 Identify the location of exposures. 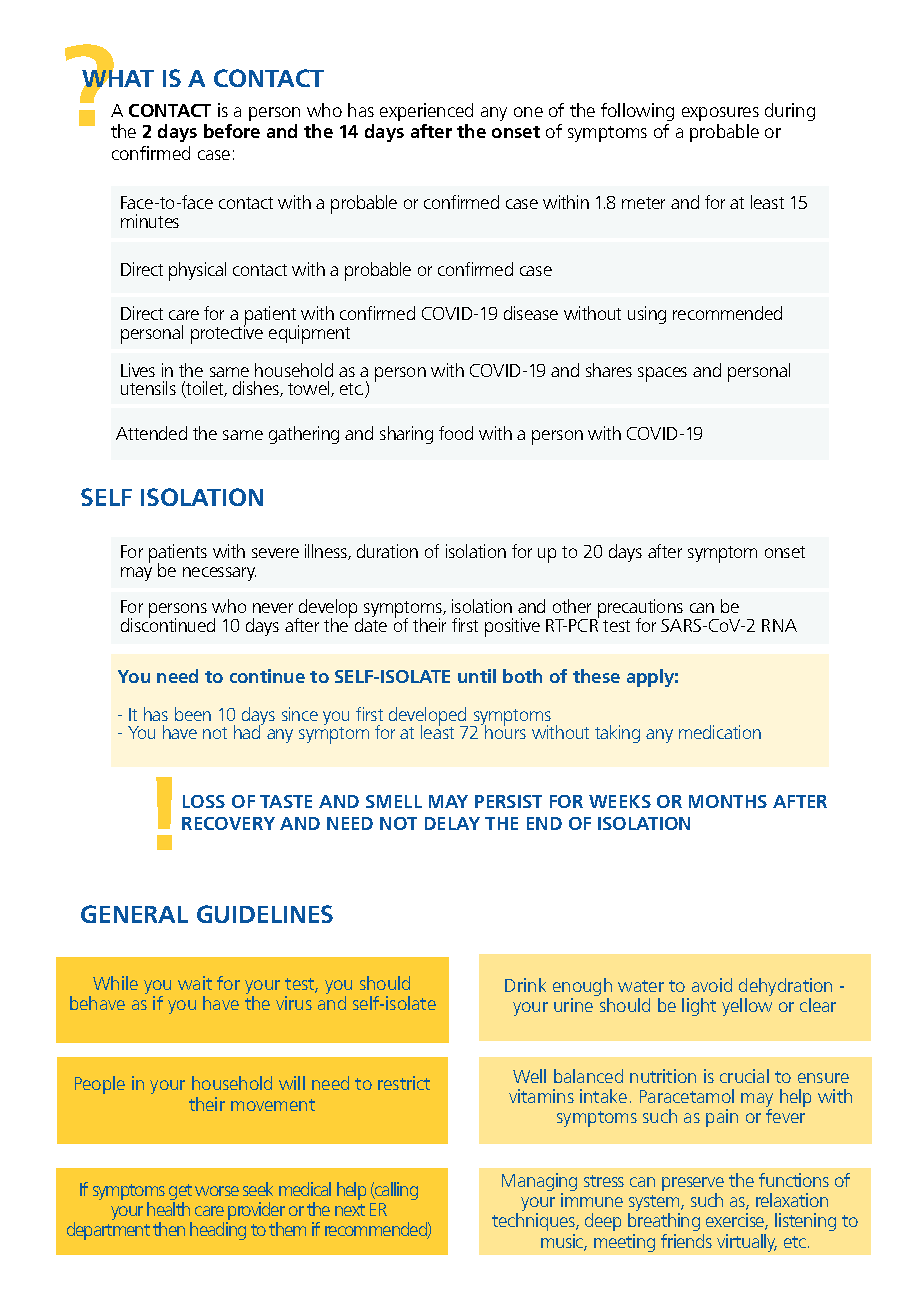
(720, 114).
